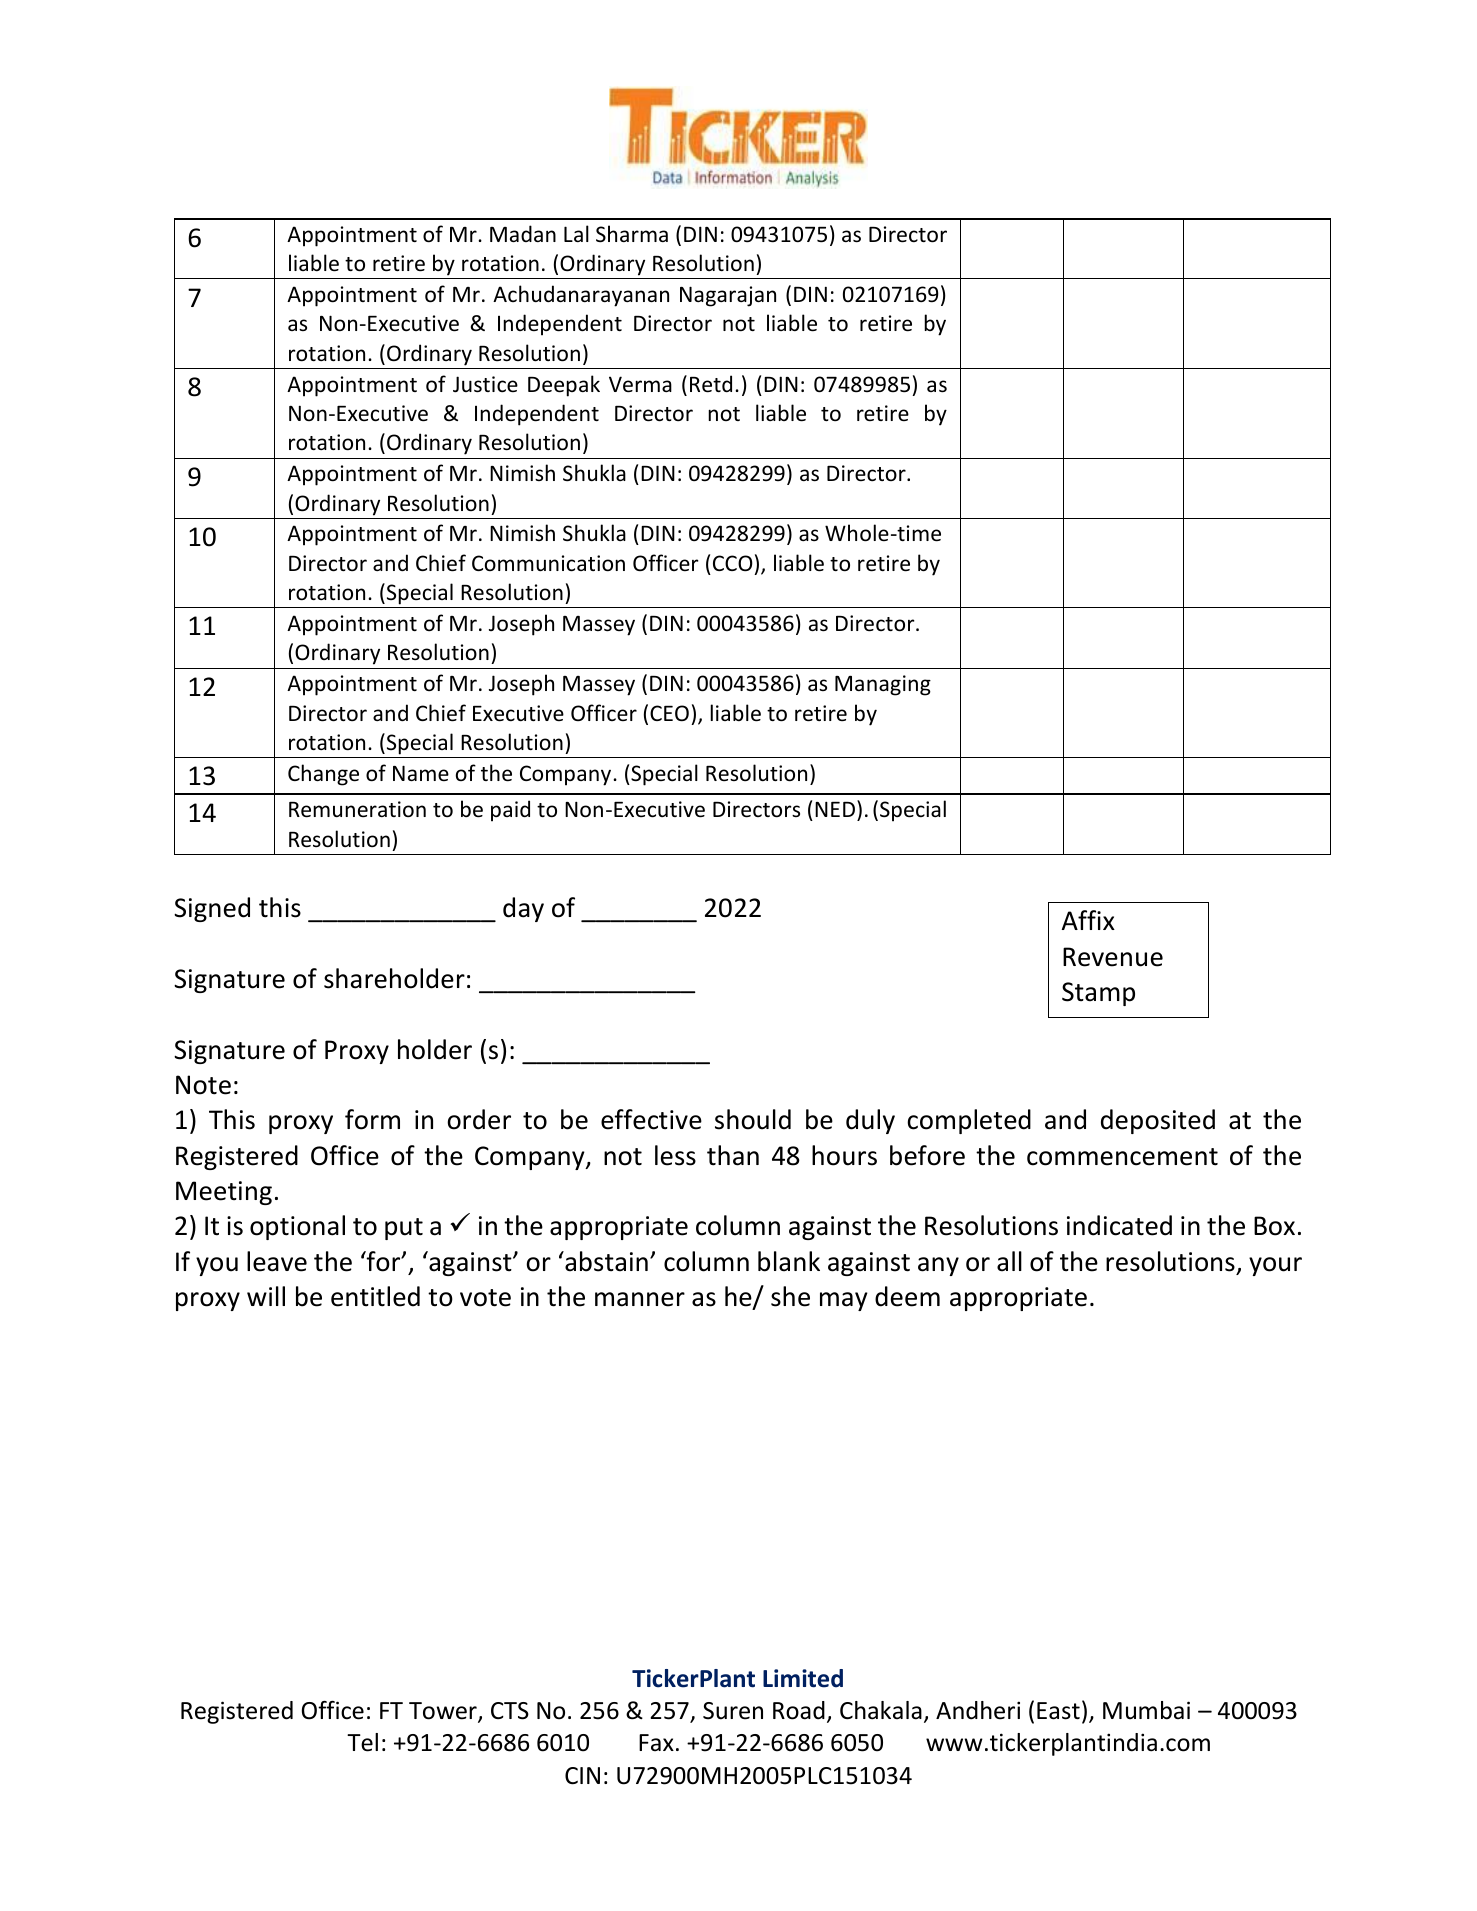  Describe the element at coordinates (753, 1119) in the screenshot. I see `should` at that location.
